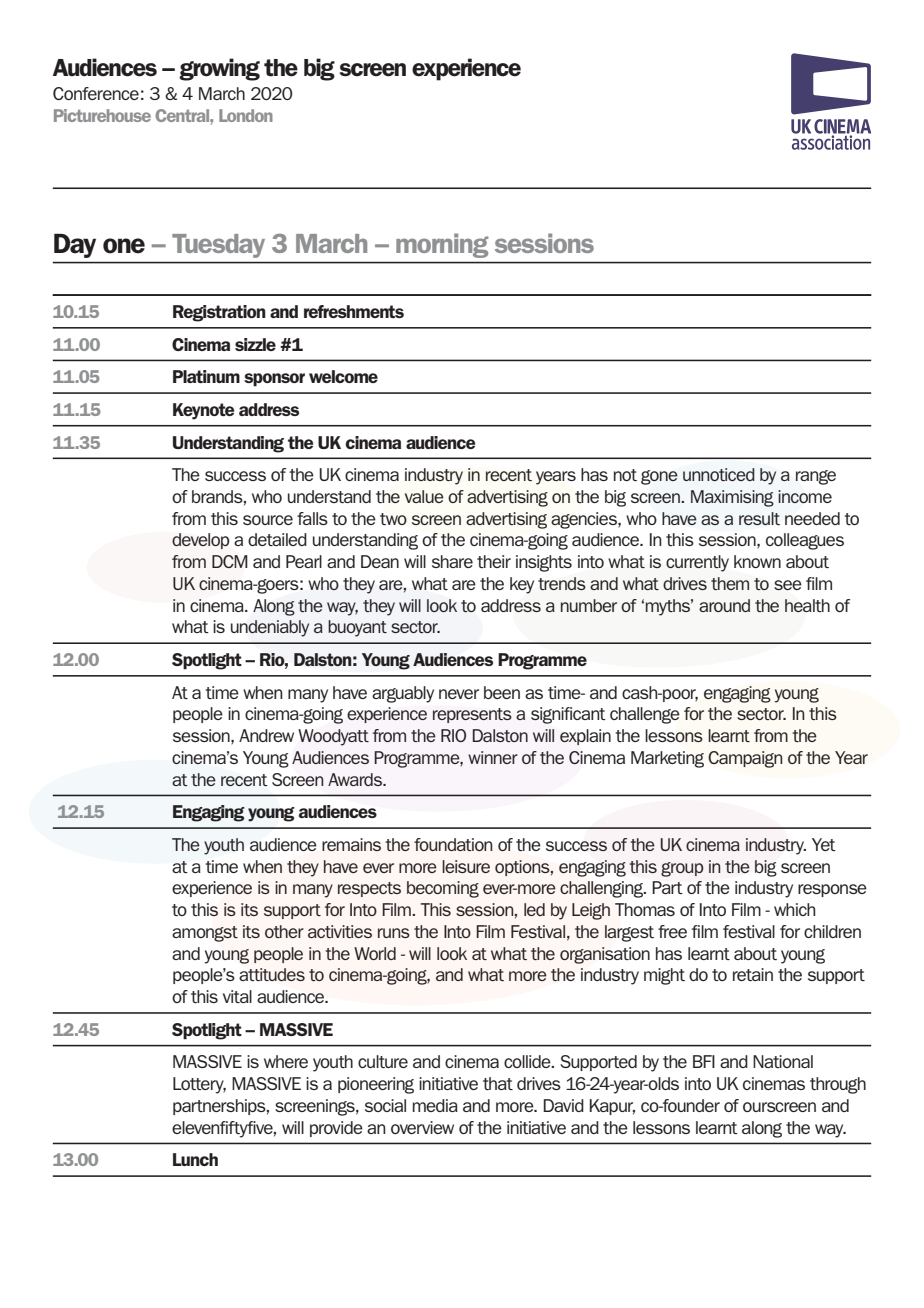  I want to click on Campaign, so click(745, 759).
